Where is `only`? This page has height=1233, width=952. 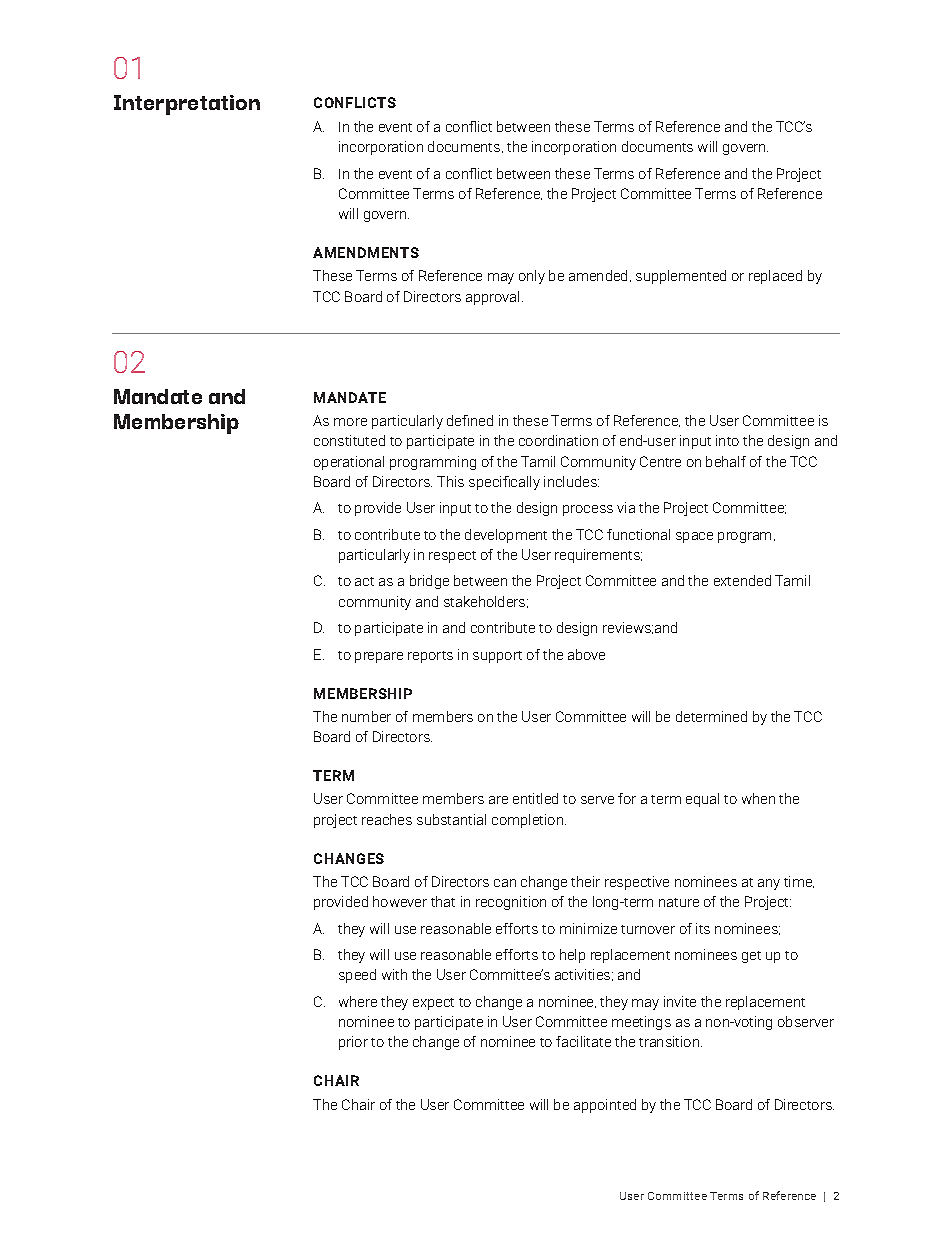
only is located at coordinates (532, 277).
